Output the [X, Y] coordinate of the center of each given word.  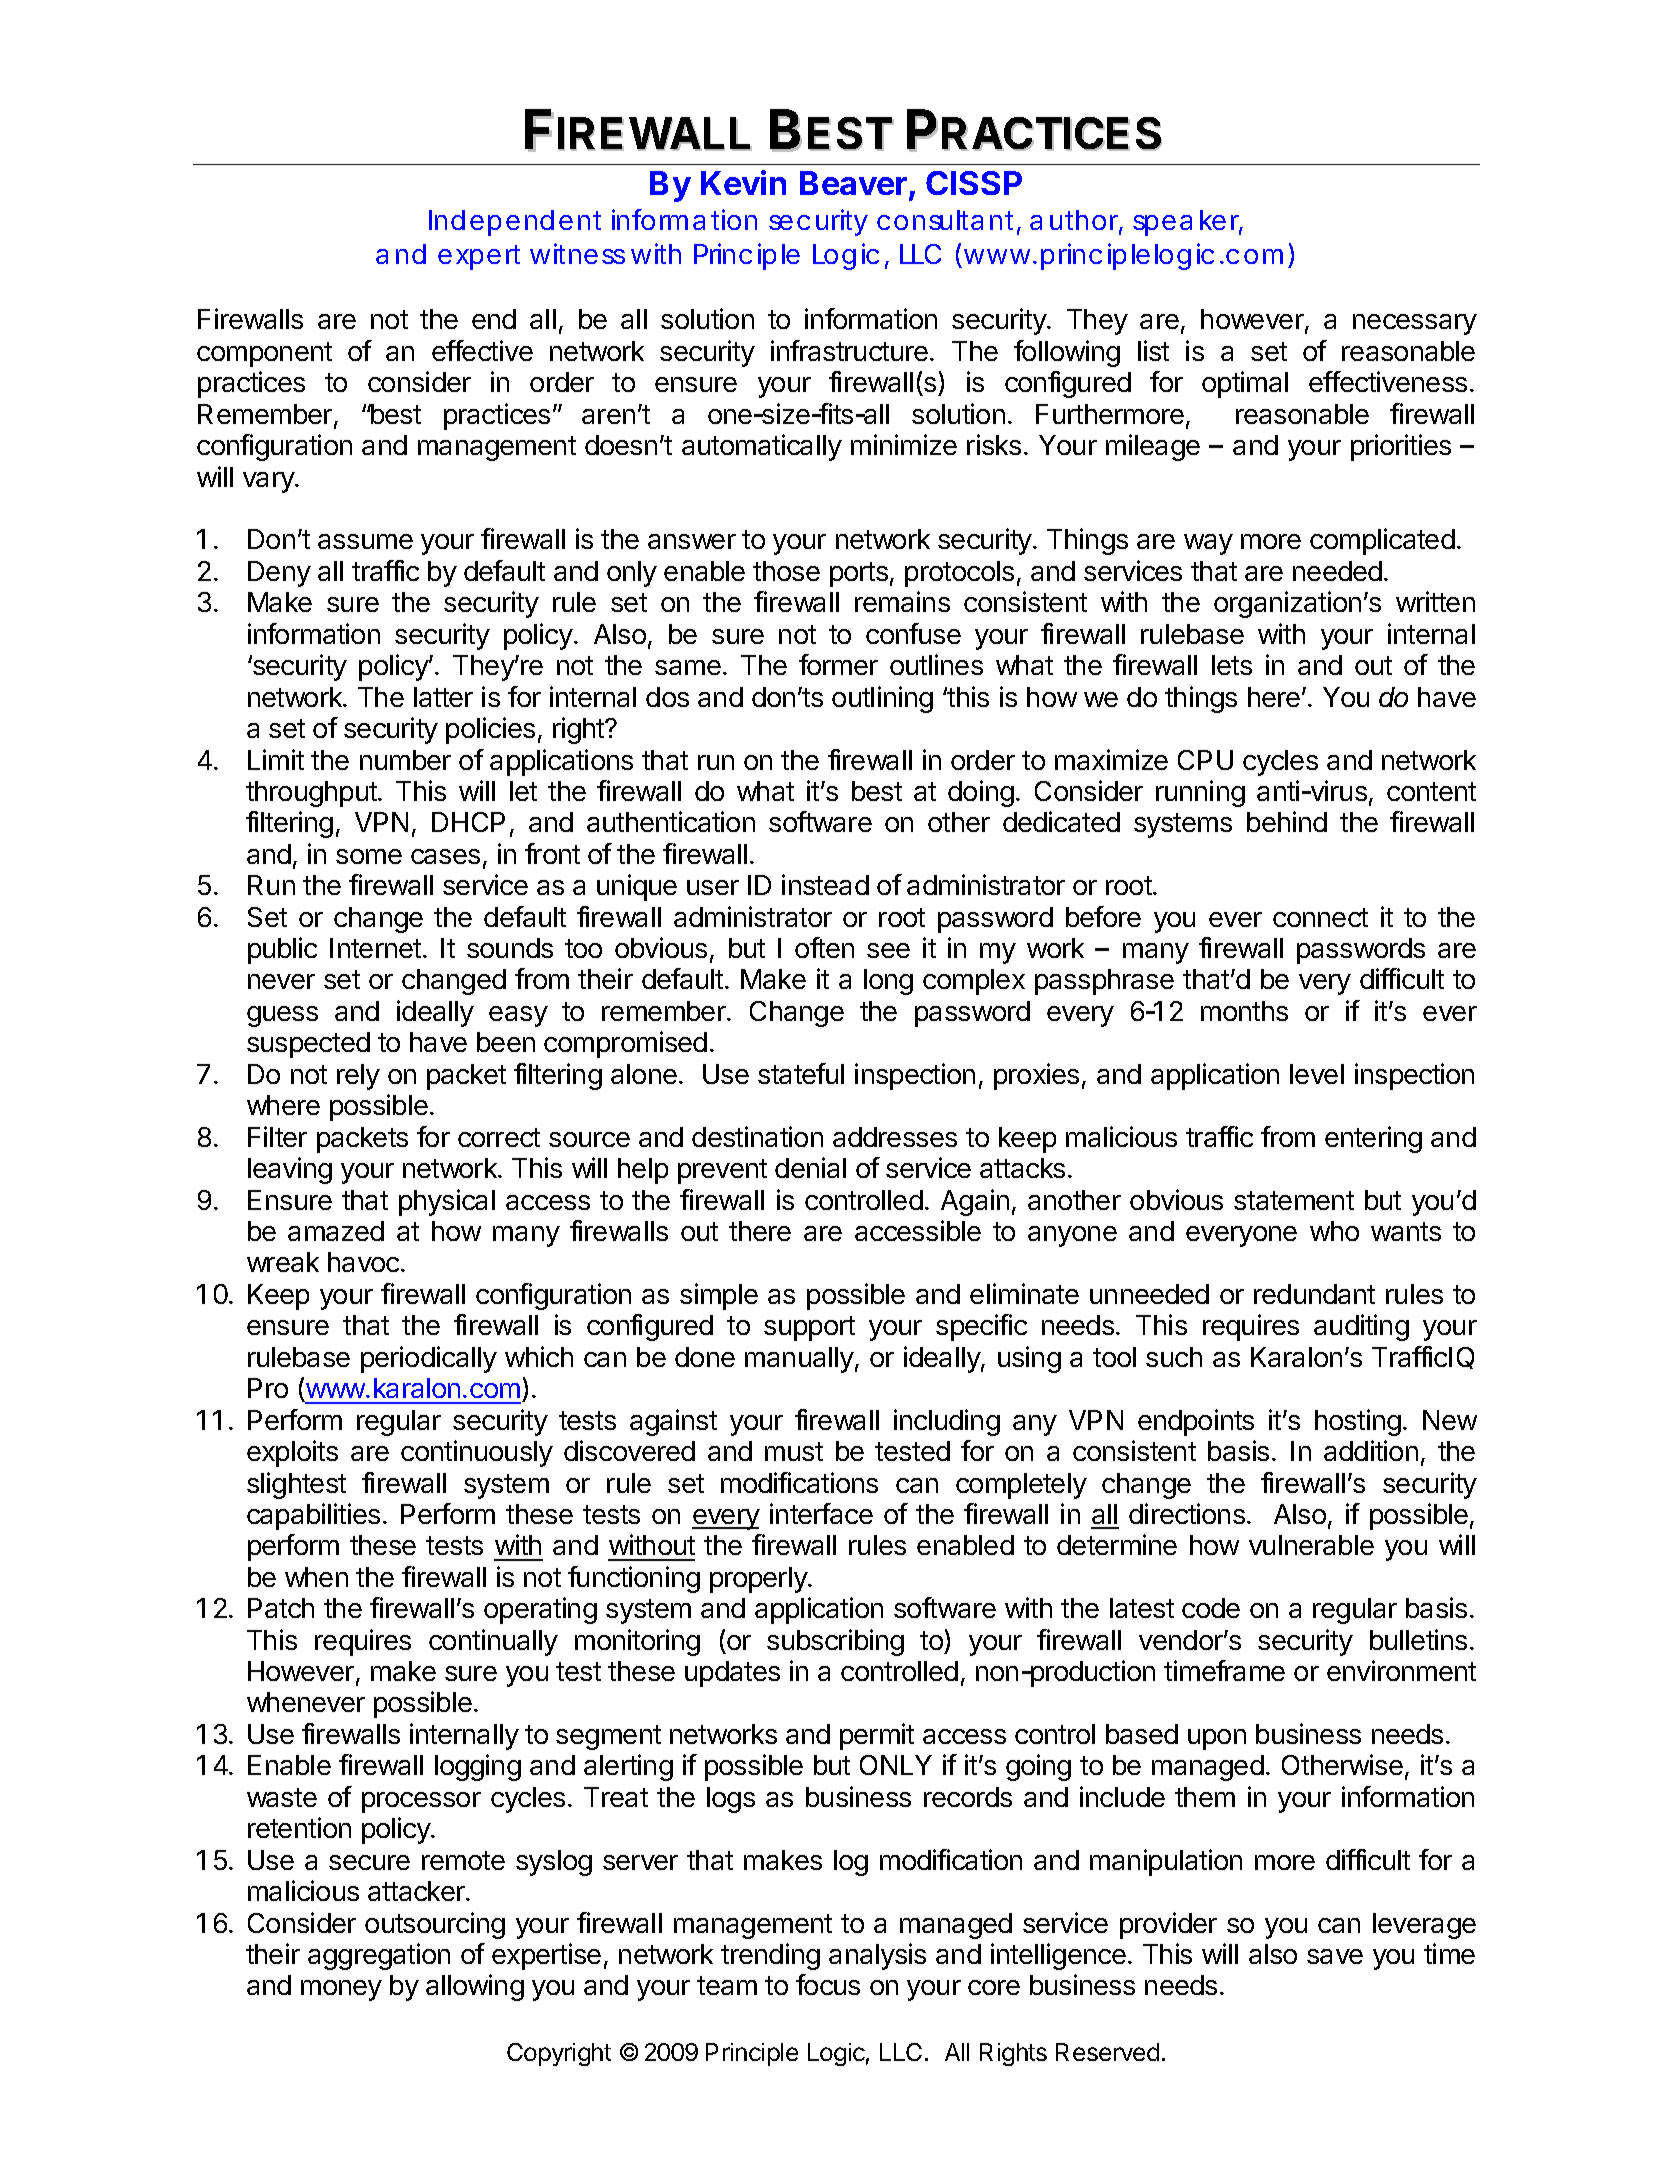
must [794, 1451]
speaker [1188, 223]
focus [828, 1984]
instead [825, 884]
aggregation [379, 1956]
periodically [429, 1359]
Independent [515, 223]
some [369, 856]
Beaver [853, 183]
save [1335, 1956]
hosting [1358, 1422]
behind [1287, 821]
